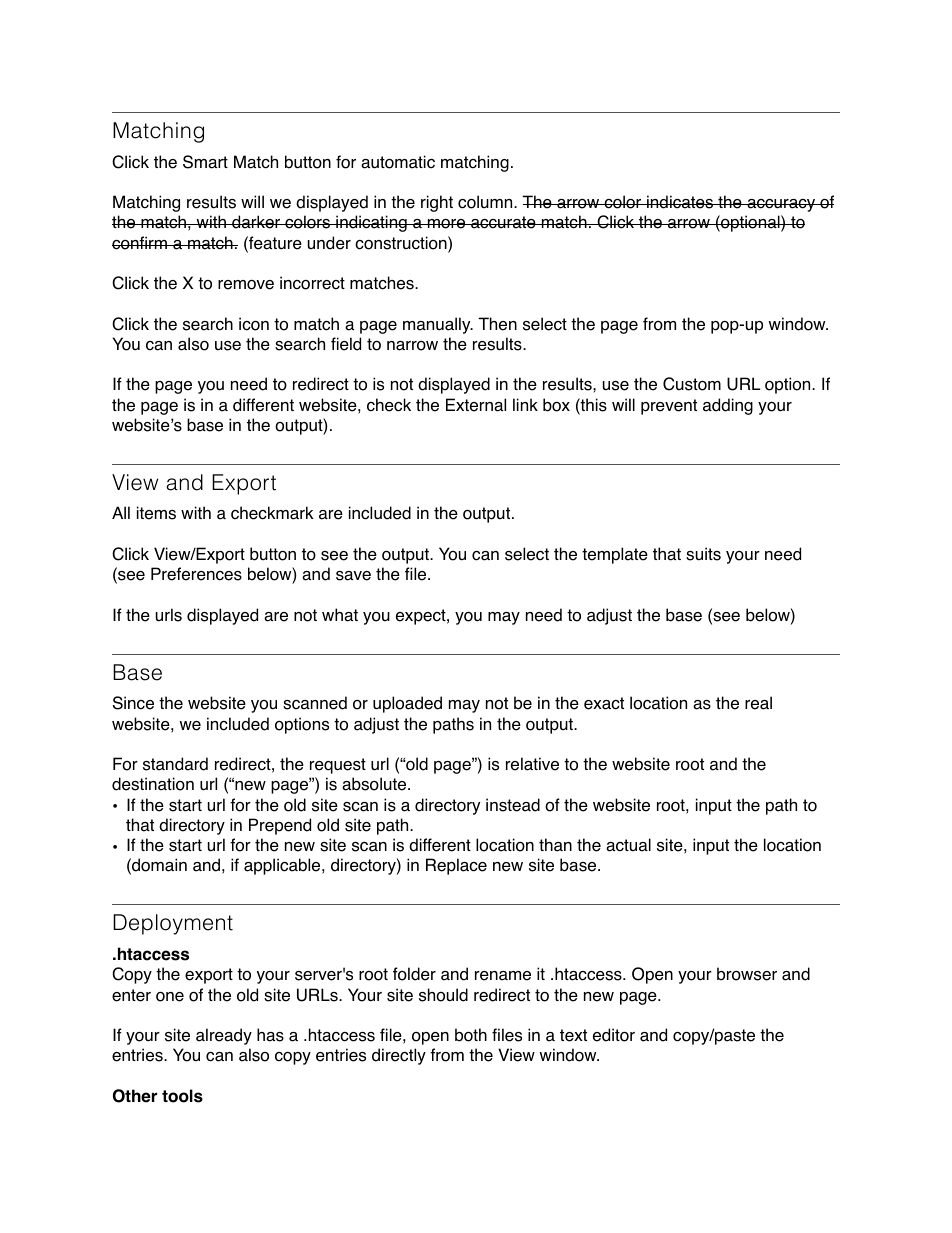  Describe the element at coordinates (614, 1035) in the document. I see `editor` at that location.
